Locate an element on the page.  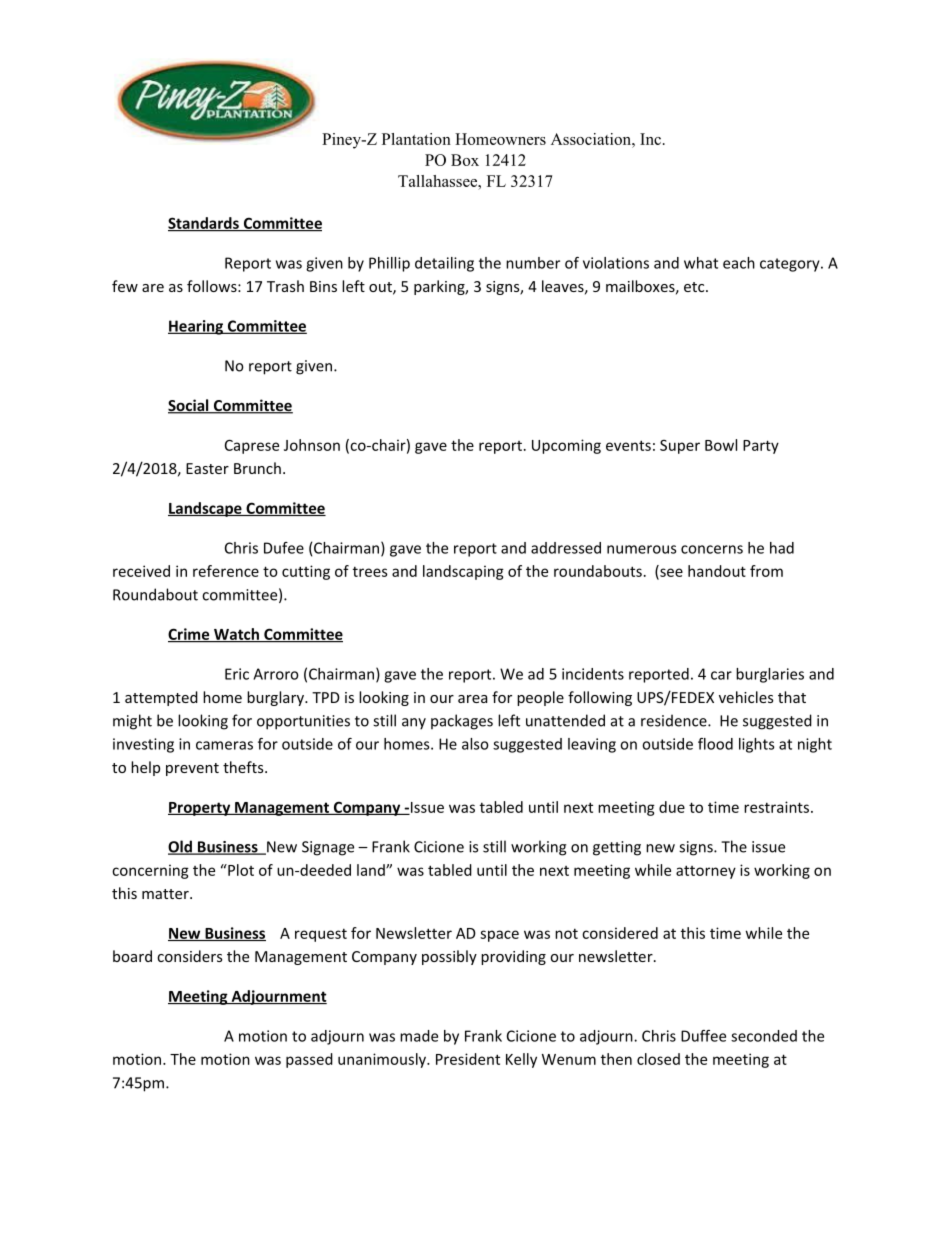
Plantation is located at coordinates (416, 139).
